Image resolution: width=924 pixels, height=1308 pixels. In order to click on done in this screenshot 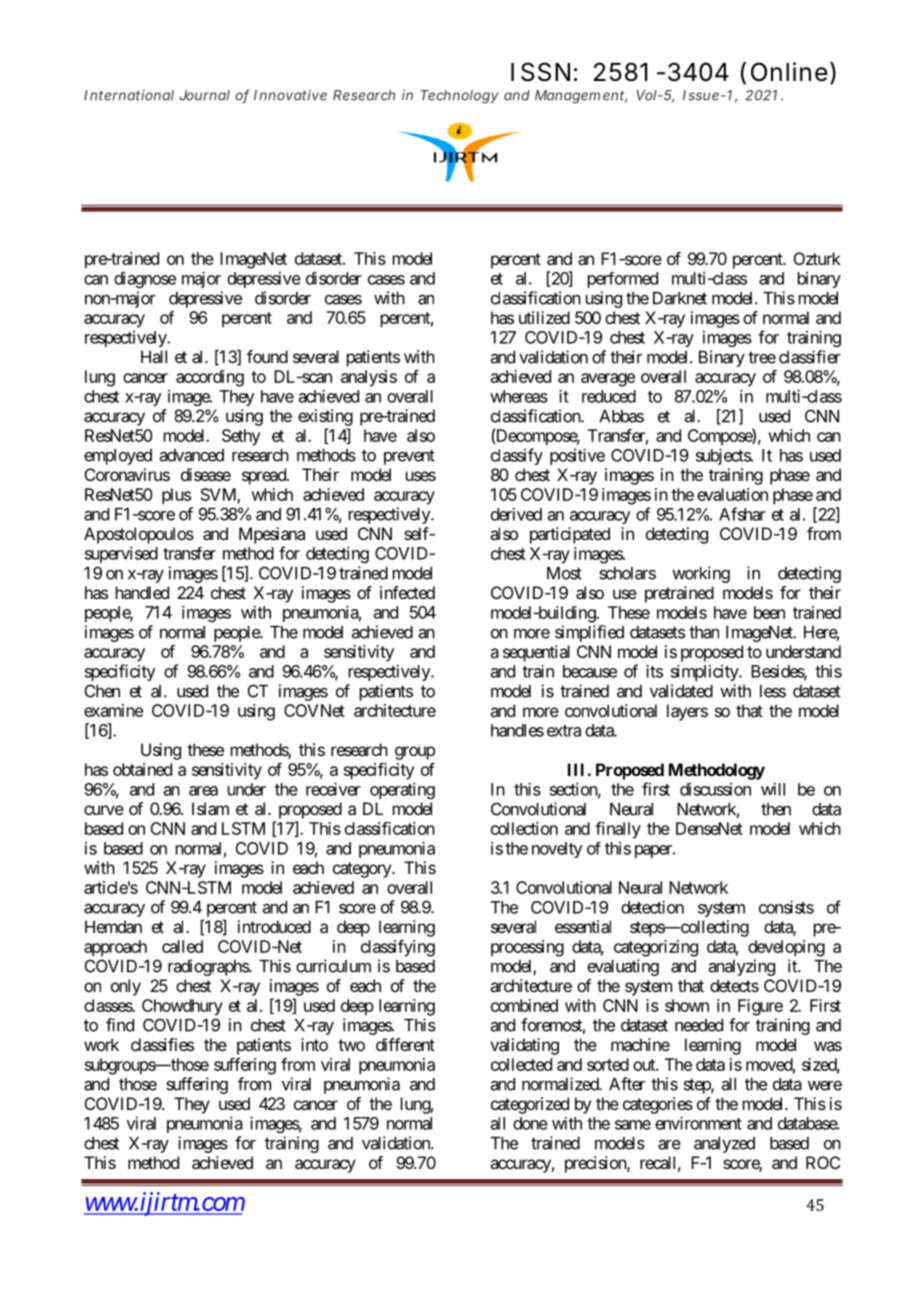, I will do `click(530, 1123)`.
